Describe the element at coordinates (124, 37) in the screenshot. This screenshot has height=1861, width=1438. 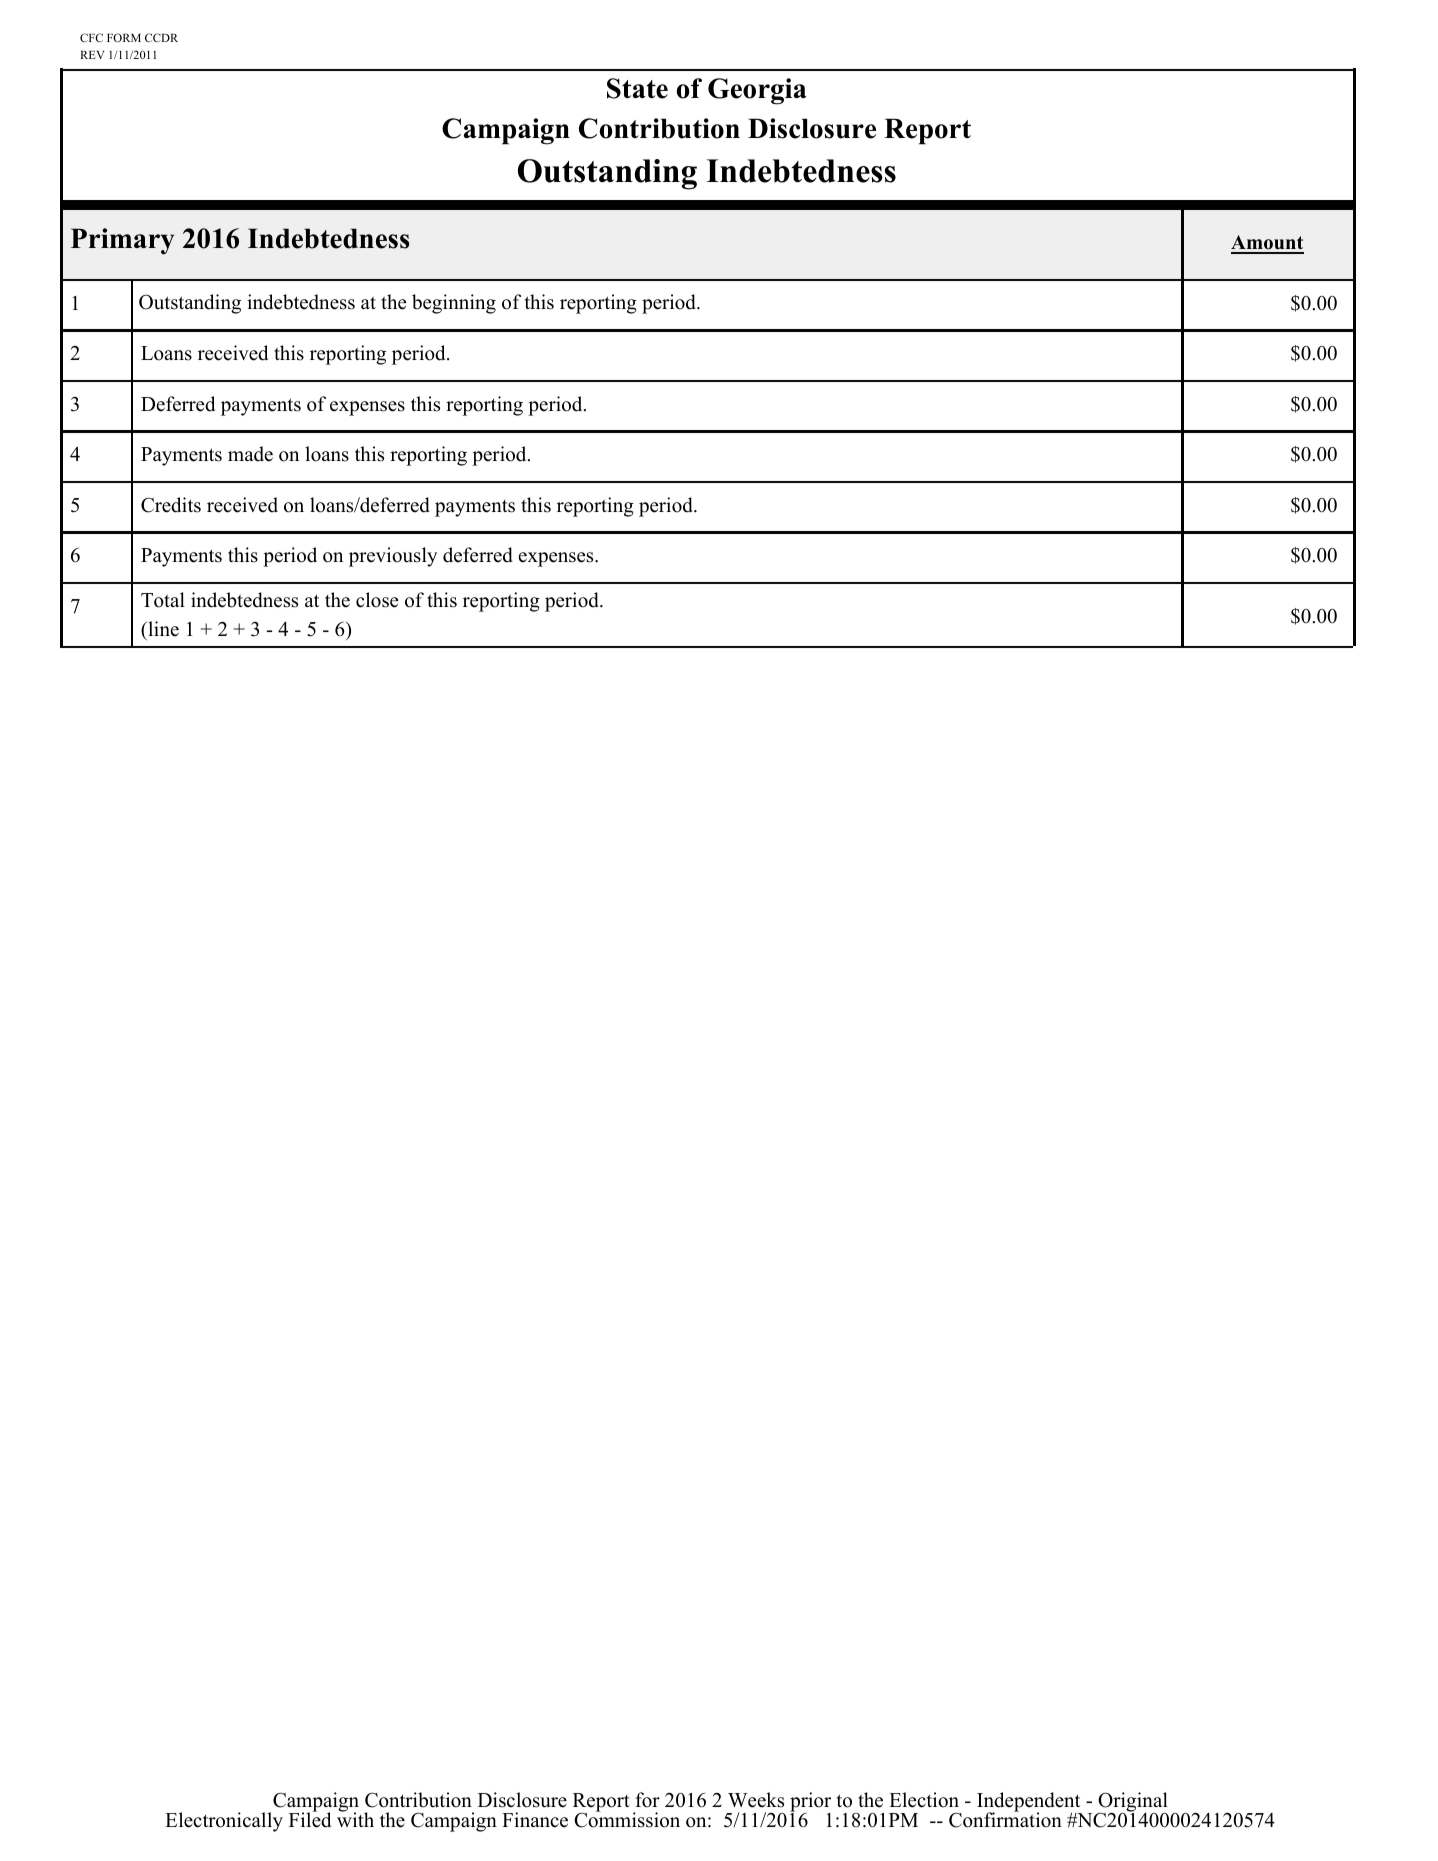
I see `FORM` at that location.
